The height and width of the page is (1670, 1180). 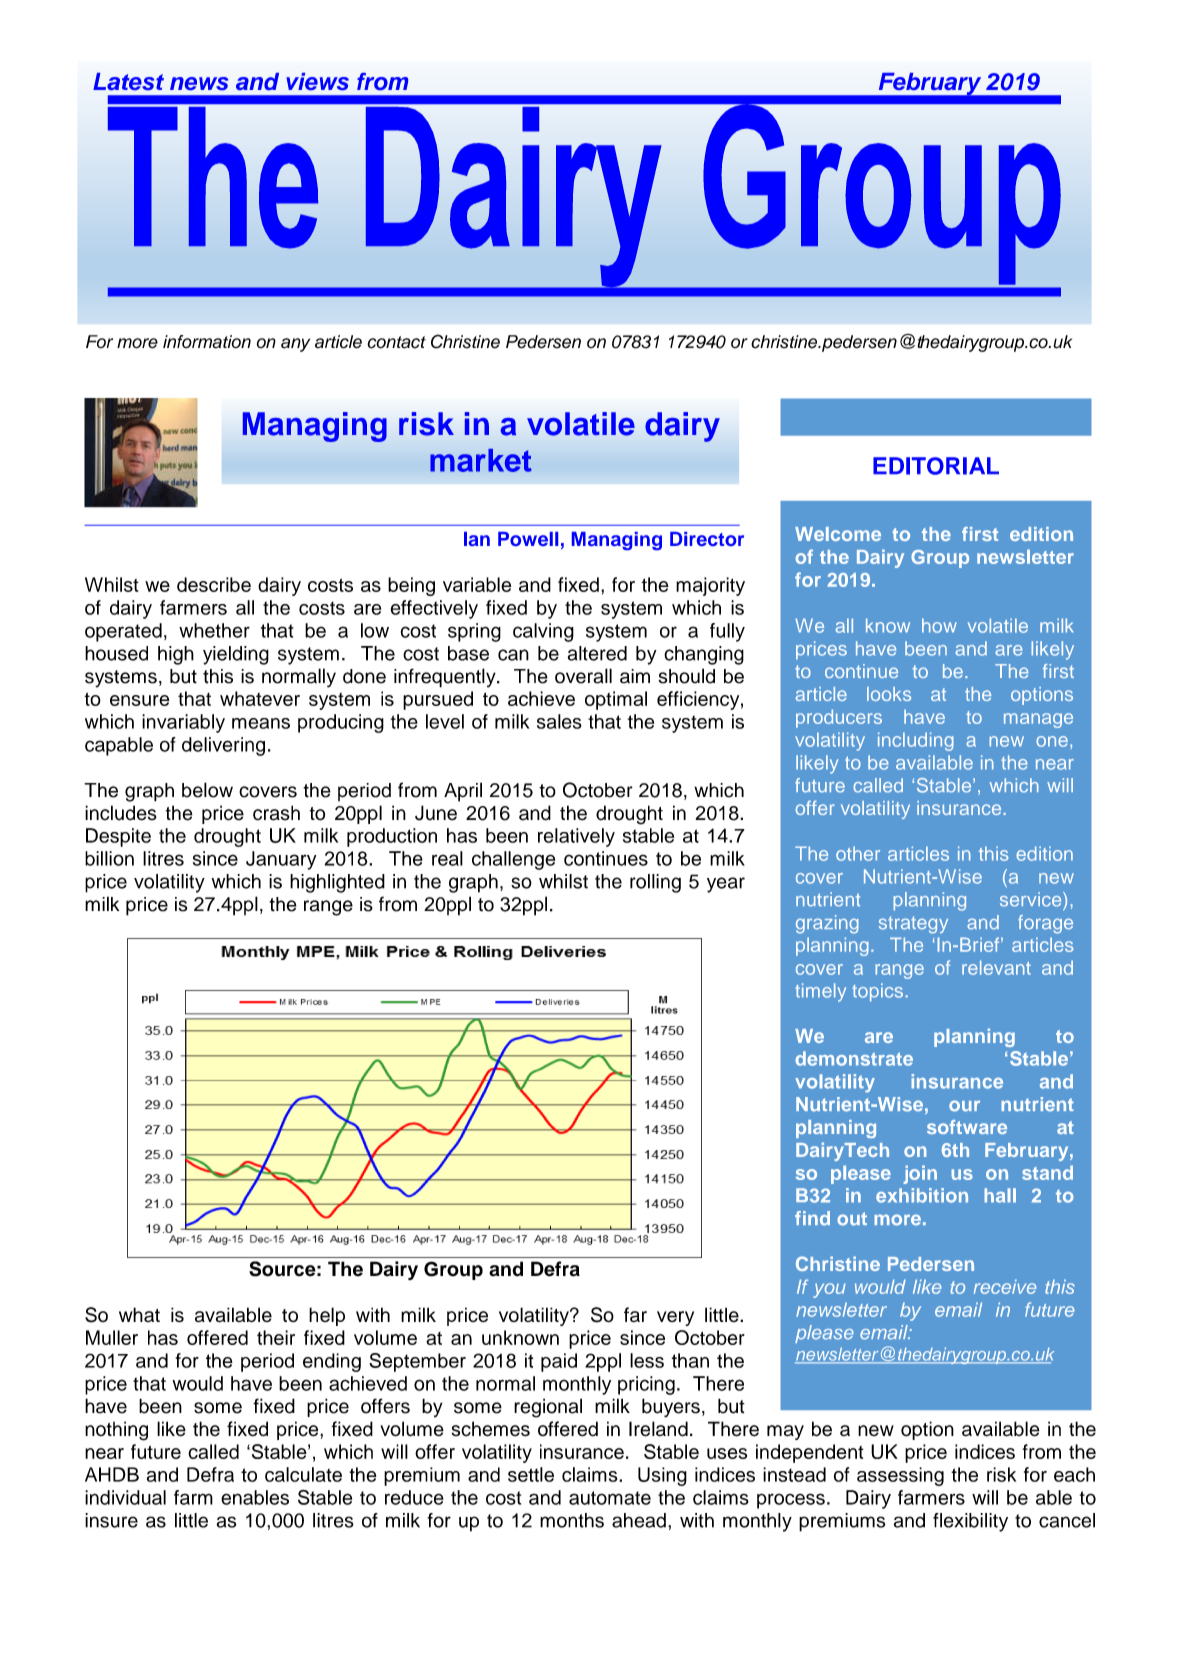 What do you see at coordinates (996, 967) in the page?
I see `relevant` at bounding box center [996, 967].
